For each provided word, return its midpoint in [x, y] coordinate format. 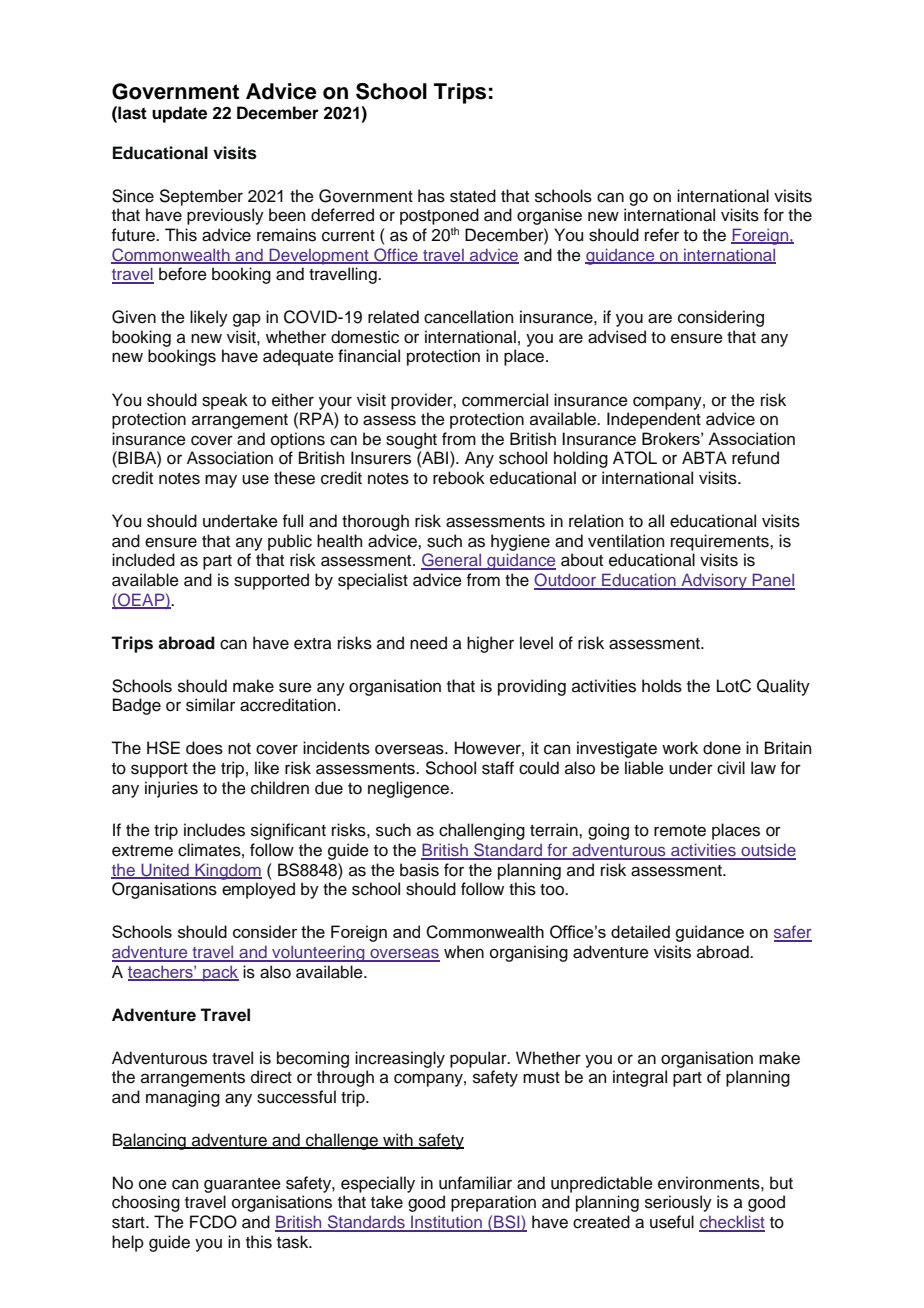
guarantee [242, 1185]
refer [662, 235]
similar [210, 705]
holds [662, 686]
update [179, 114]
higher [490, 644]
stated [473, 196]
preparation [493, 1203]
